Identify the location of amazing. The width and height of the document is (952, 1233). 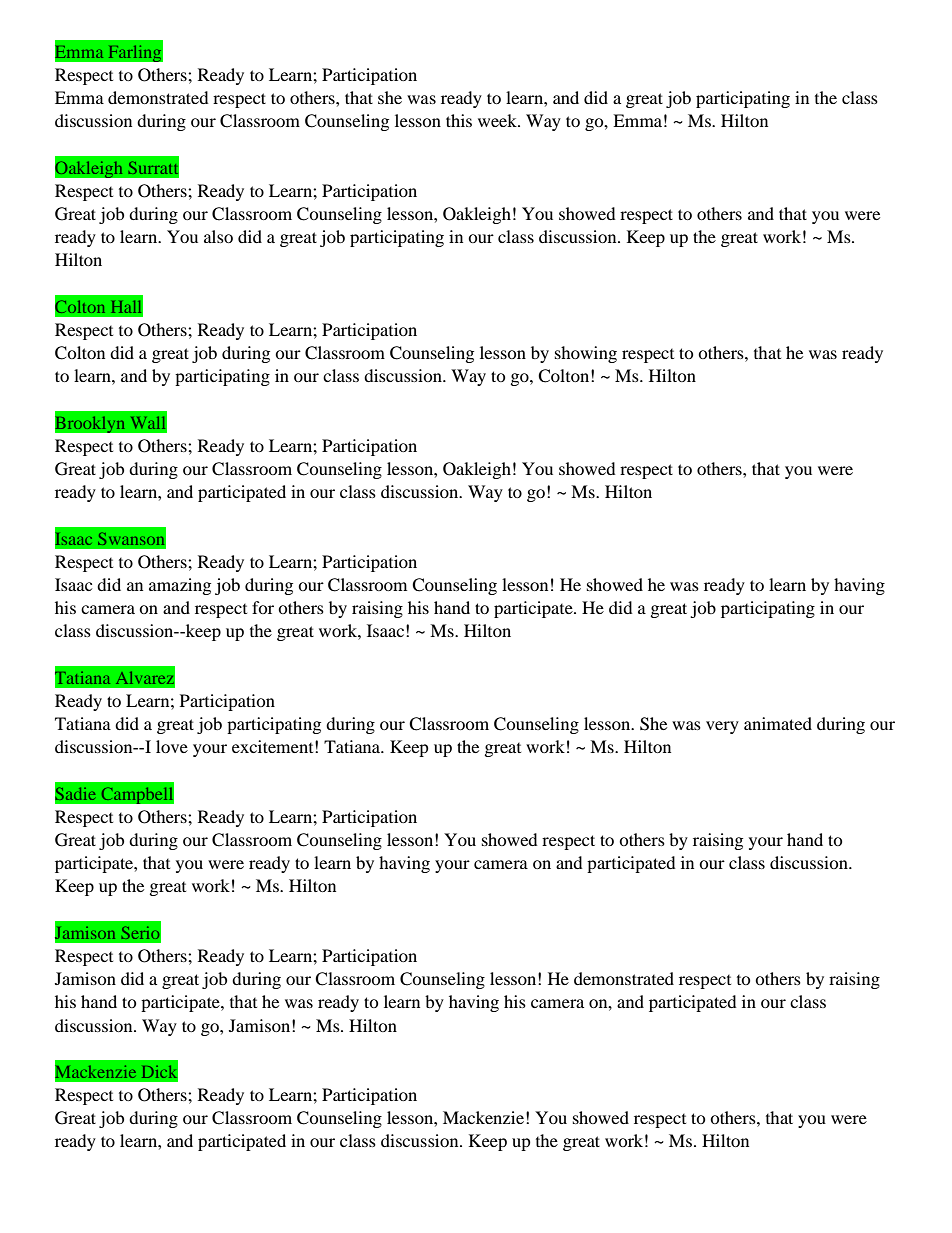
(180, 586).
